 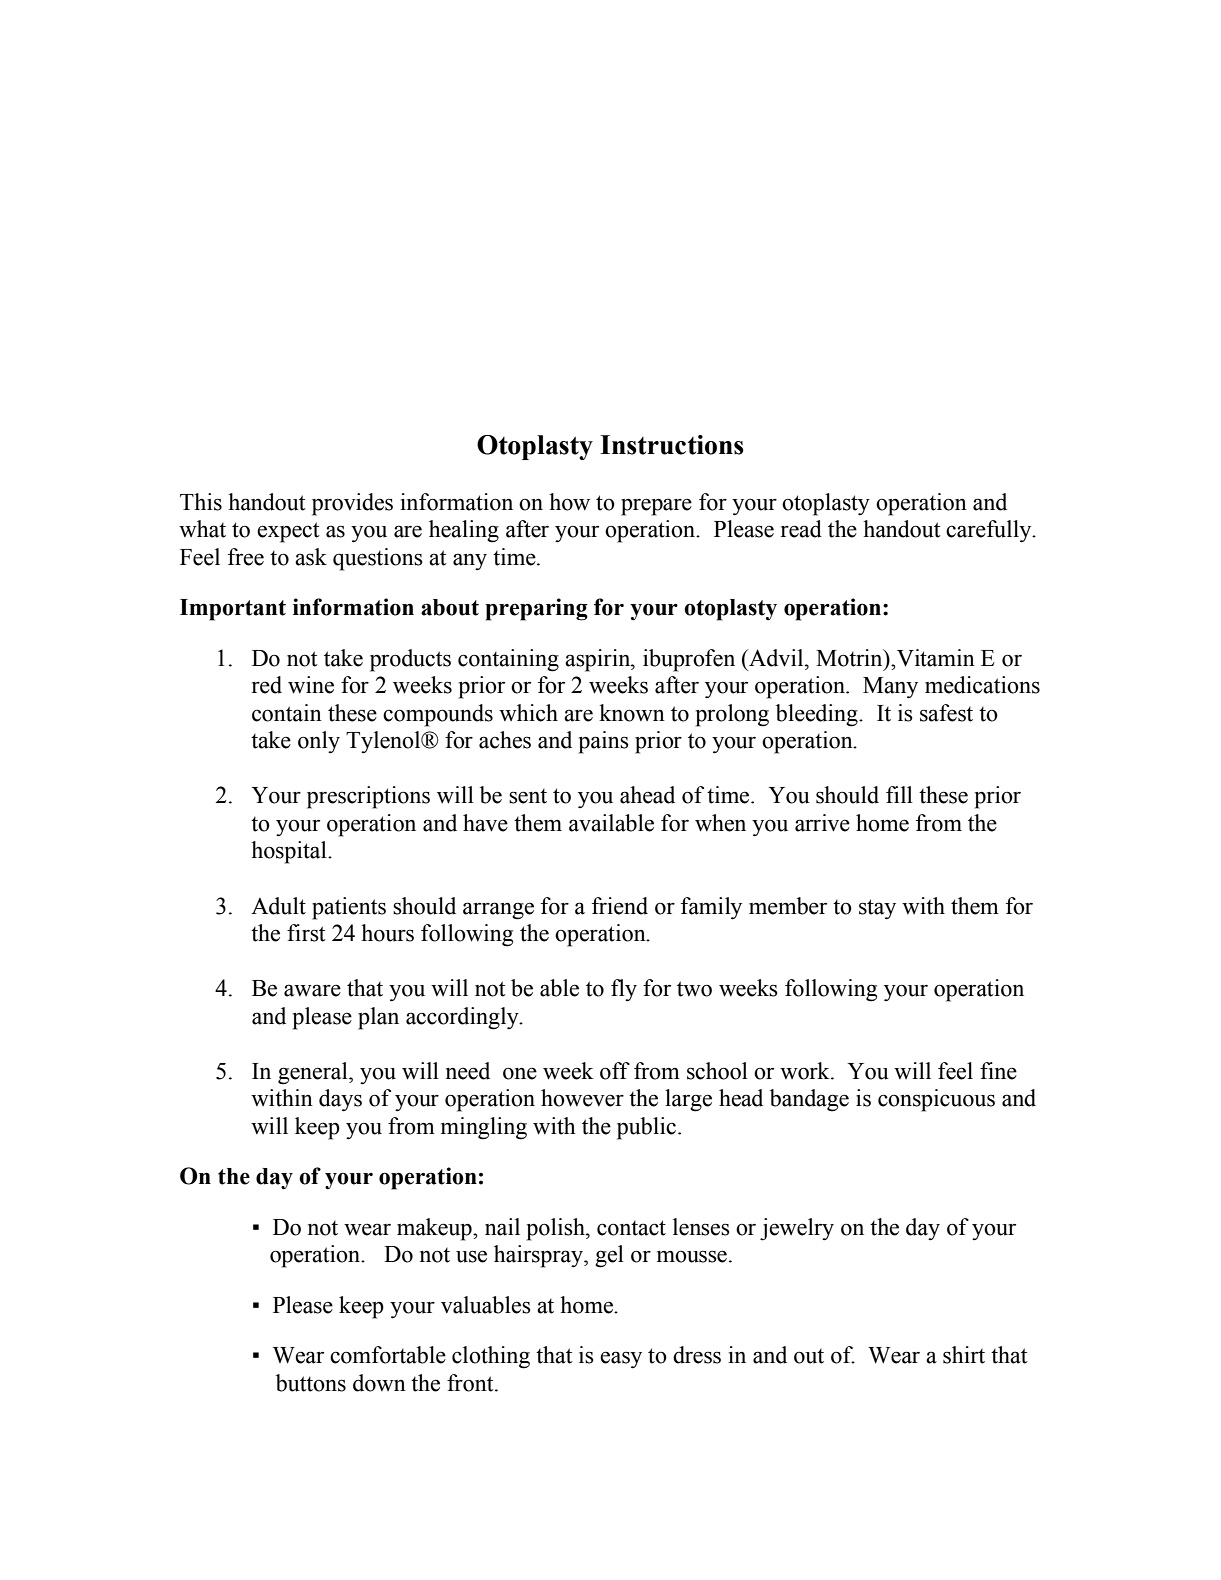 What do you see at coordinates (877, 909) in the screenshot?
I see `stay` at bounding box center [877, 909].
